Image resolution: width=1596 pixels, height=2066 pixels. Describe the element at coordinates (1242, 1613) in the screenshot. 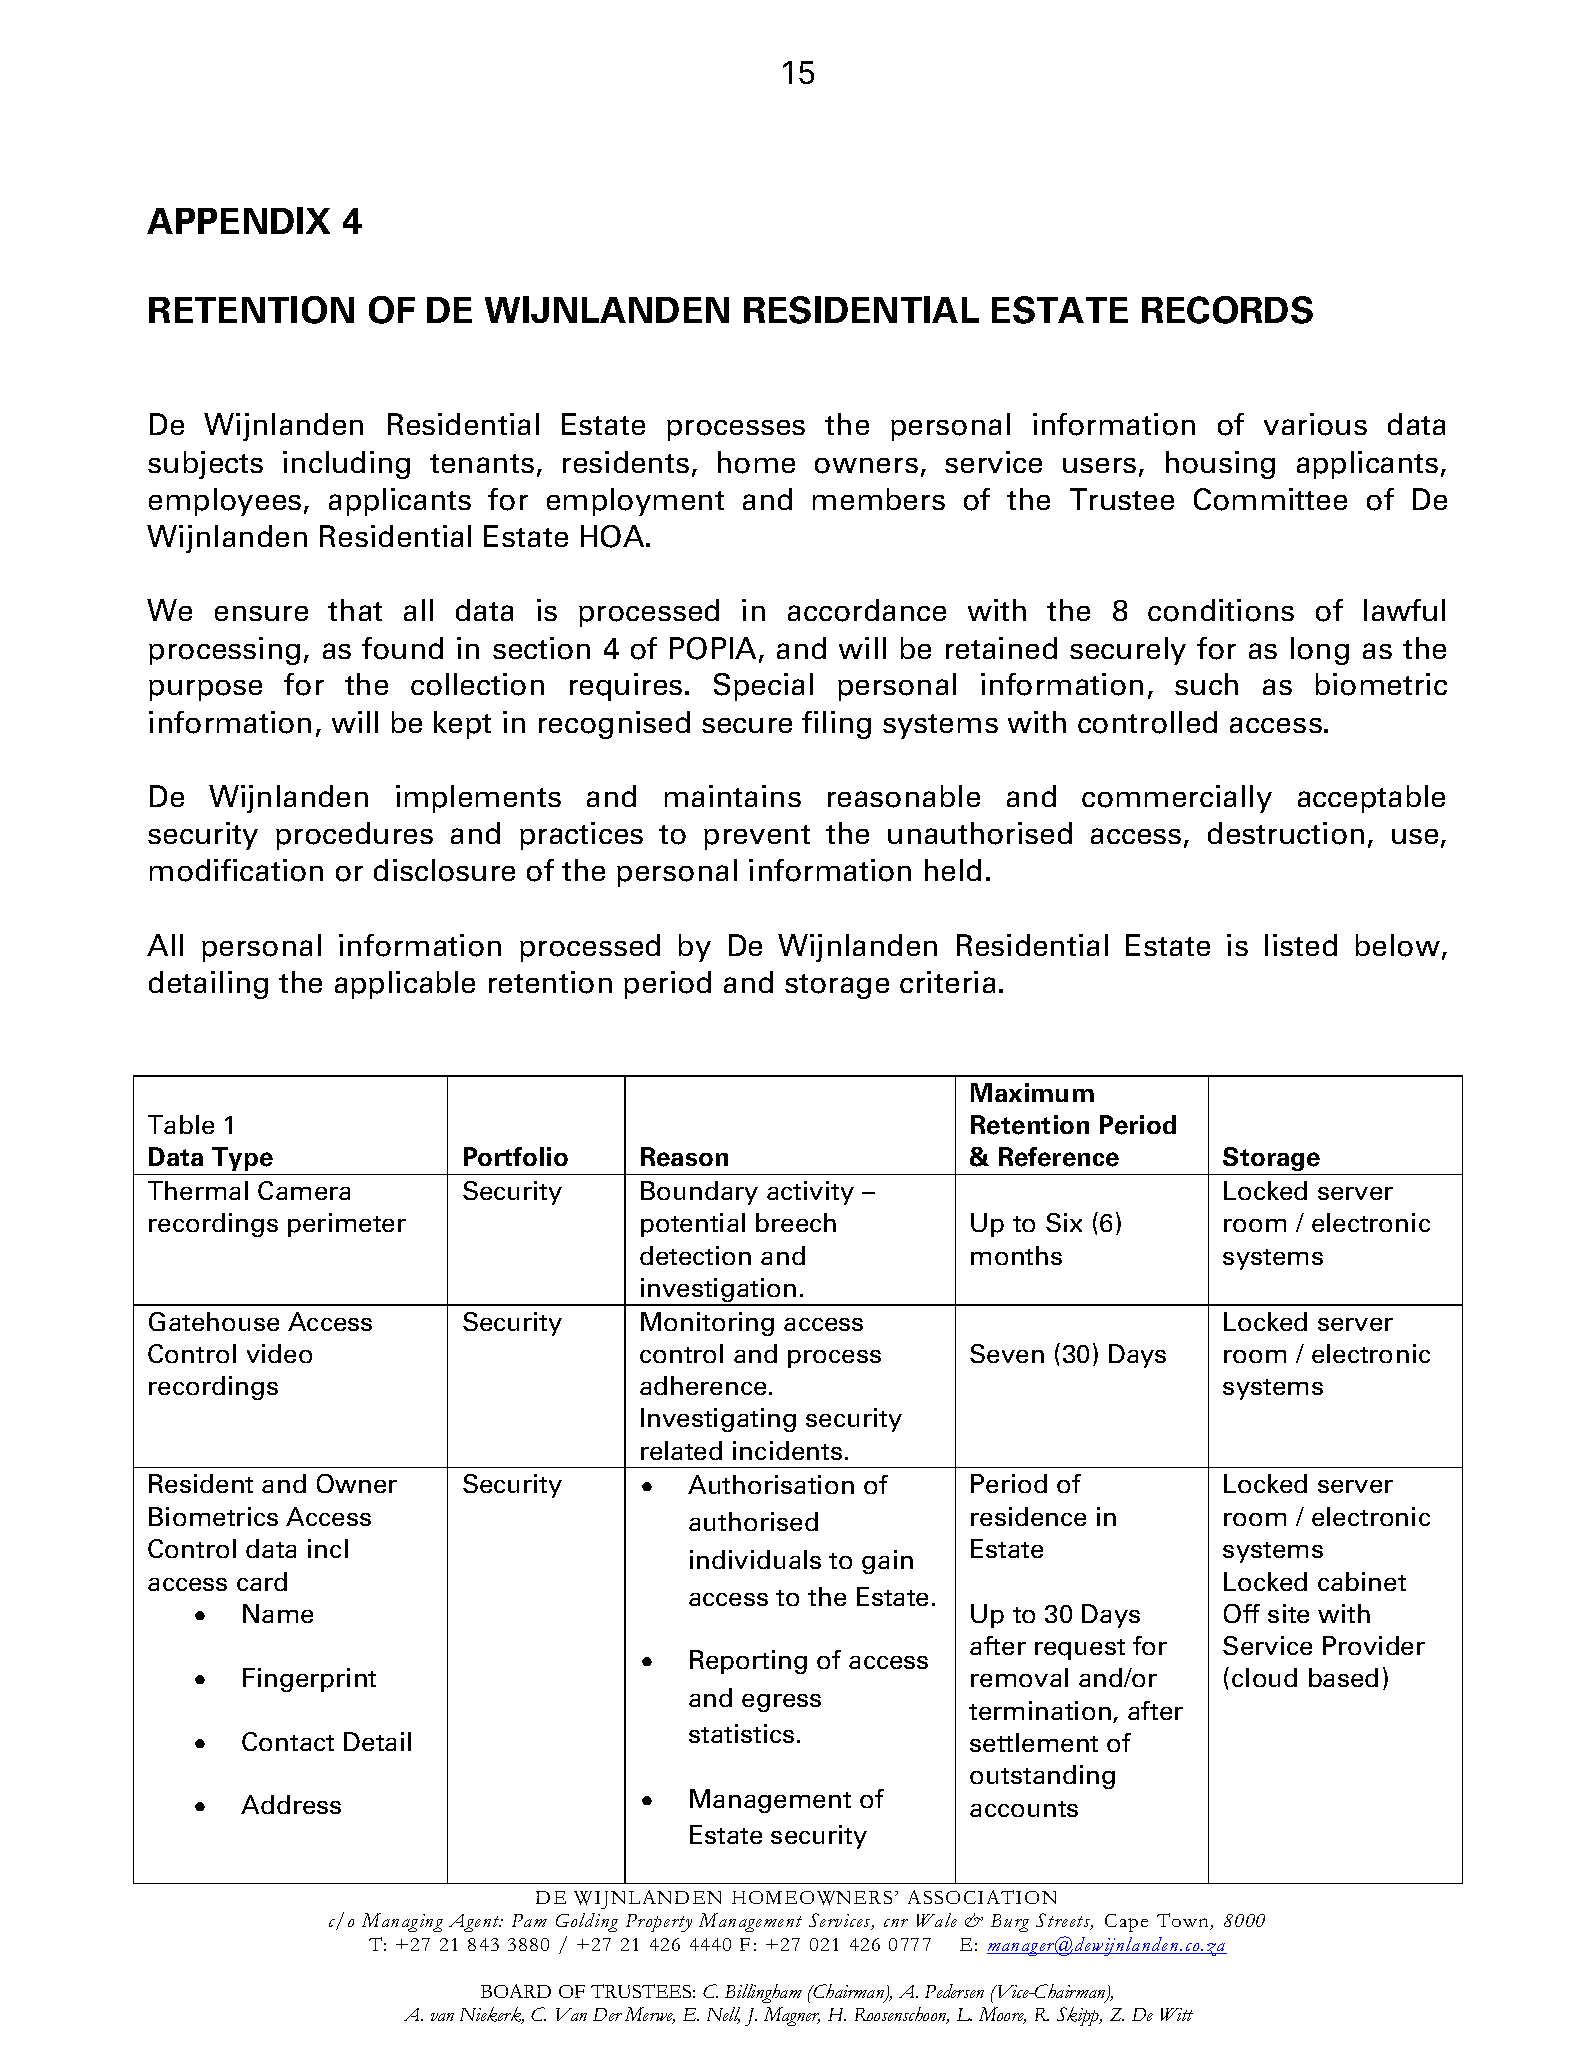

I see `Off` at that location.
